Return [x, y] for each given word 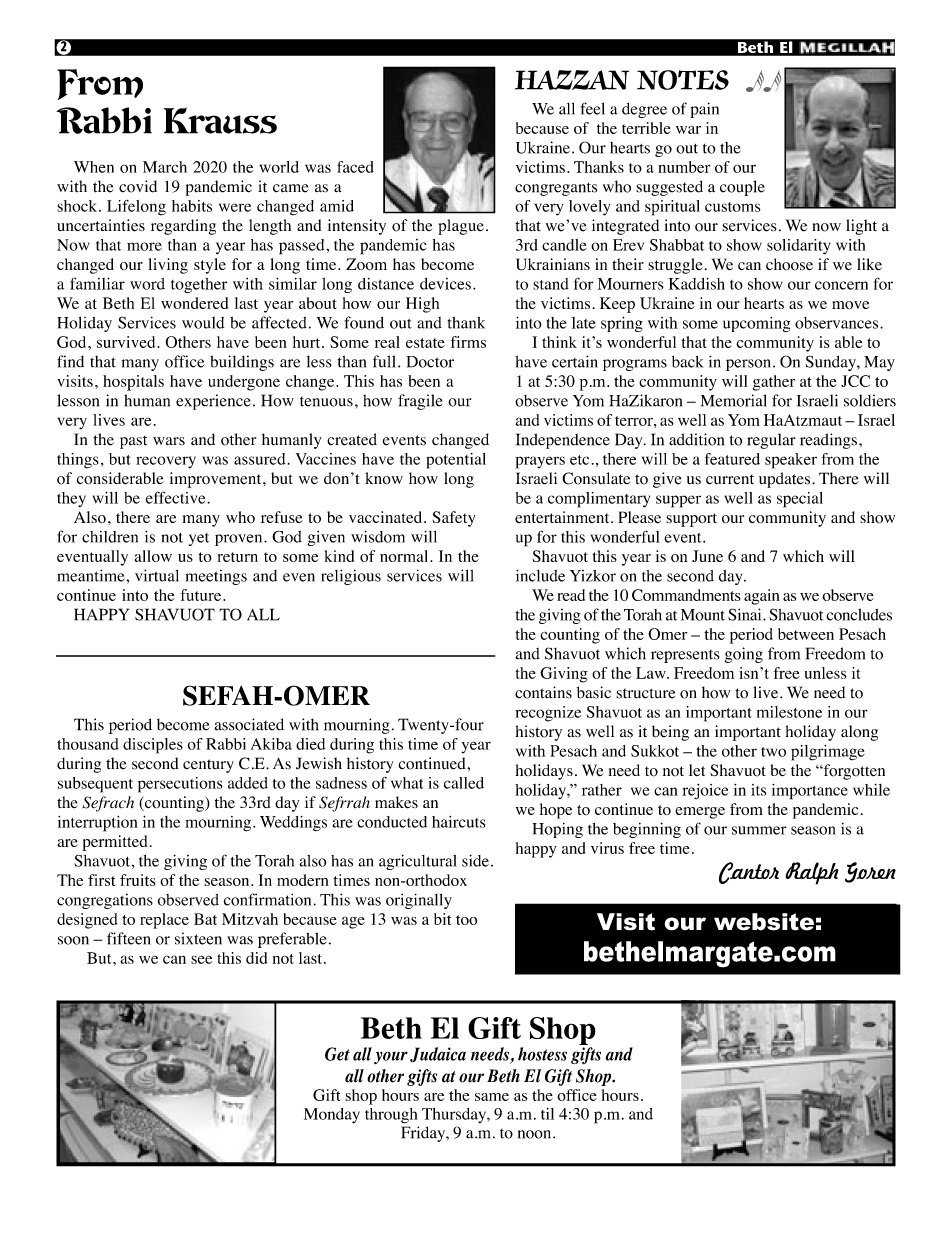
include [540, 575]
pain [705, 110]
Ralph [812, 873]
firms [468, 342]
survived [127, 342]
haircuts [459, 822]
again [761, 597]
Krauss [220, 120]
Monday [332, 1116]
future [202, 595]
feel [592, 108]
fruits [138, 880]
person [750, 365]
